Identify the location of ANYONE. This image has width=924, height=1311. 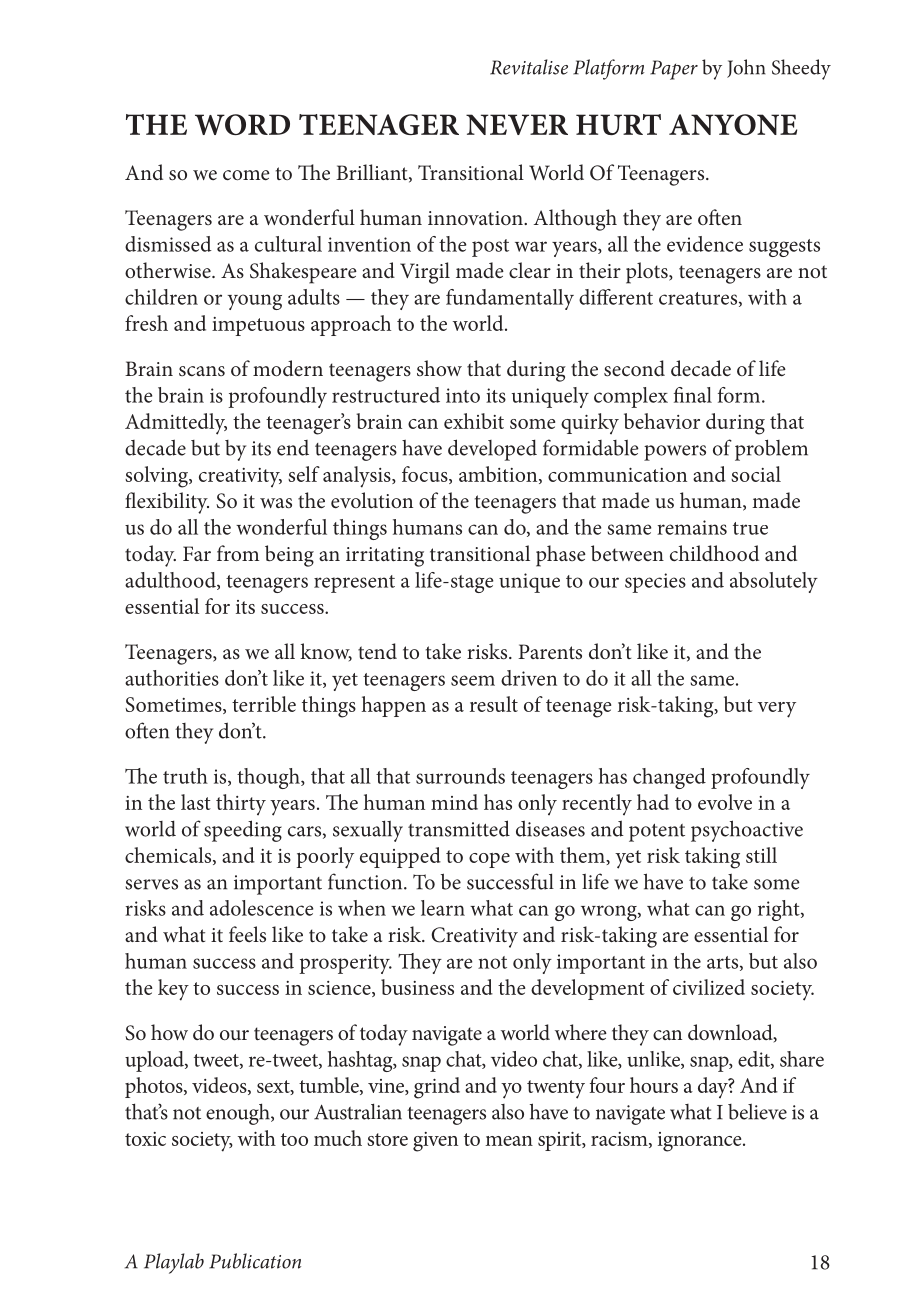
(733, 124).
